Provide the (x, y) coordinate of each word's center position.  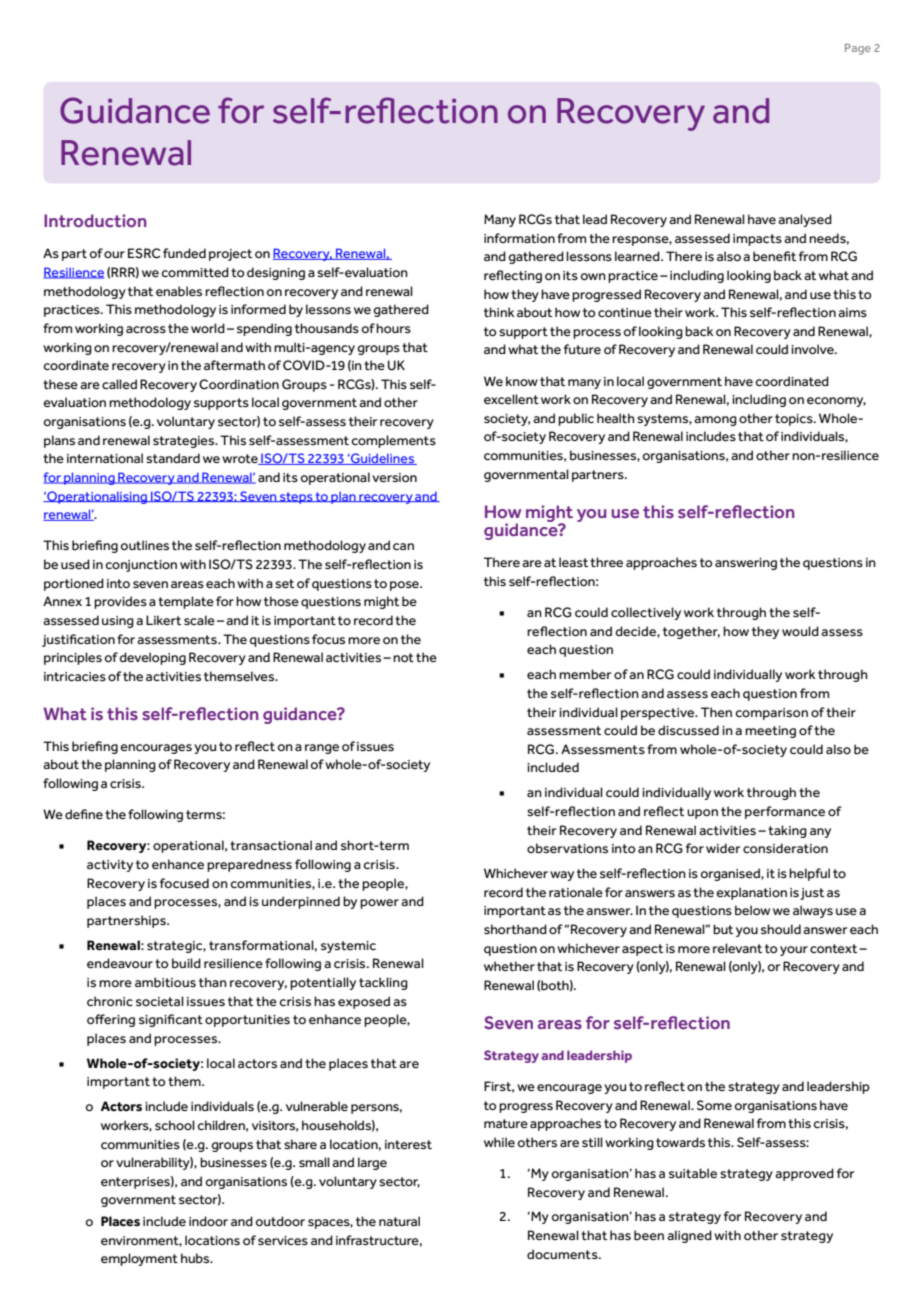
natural (399, 1221)
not (403, 657)
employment (139, 1259)
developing (152, 658)
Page (858, 49)
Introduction (95, 221)
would (800, 631)
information (519, 238)
